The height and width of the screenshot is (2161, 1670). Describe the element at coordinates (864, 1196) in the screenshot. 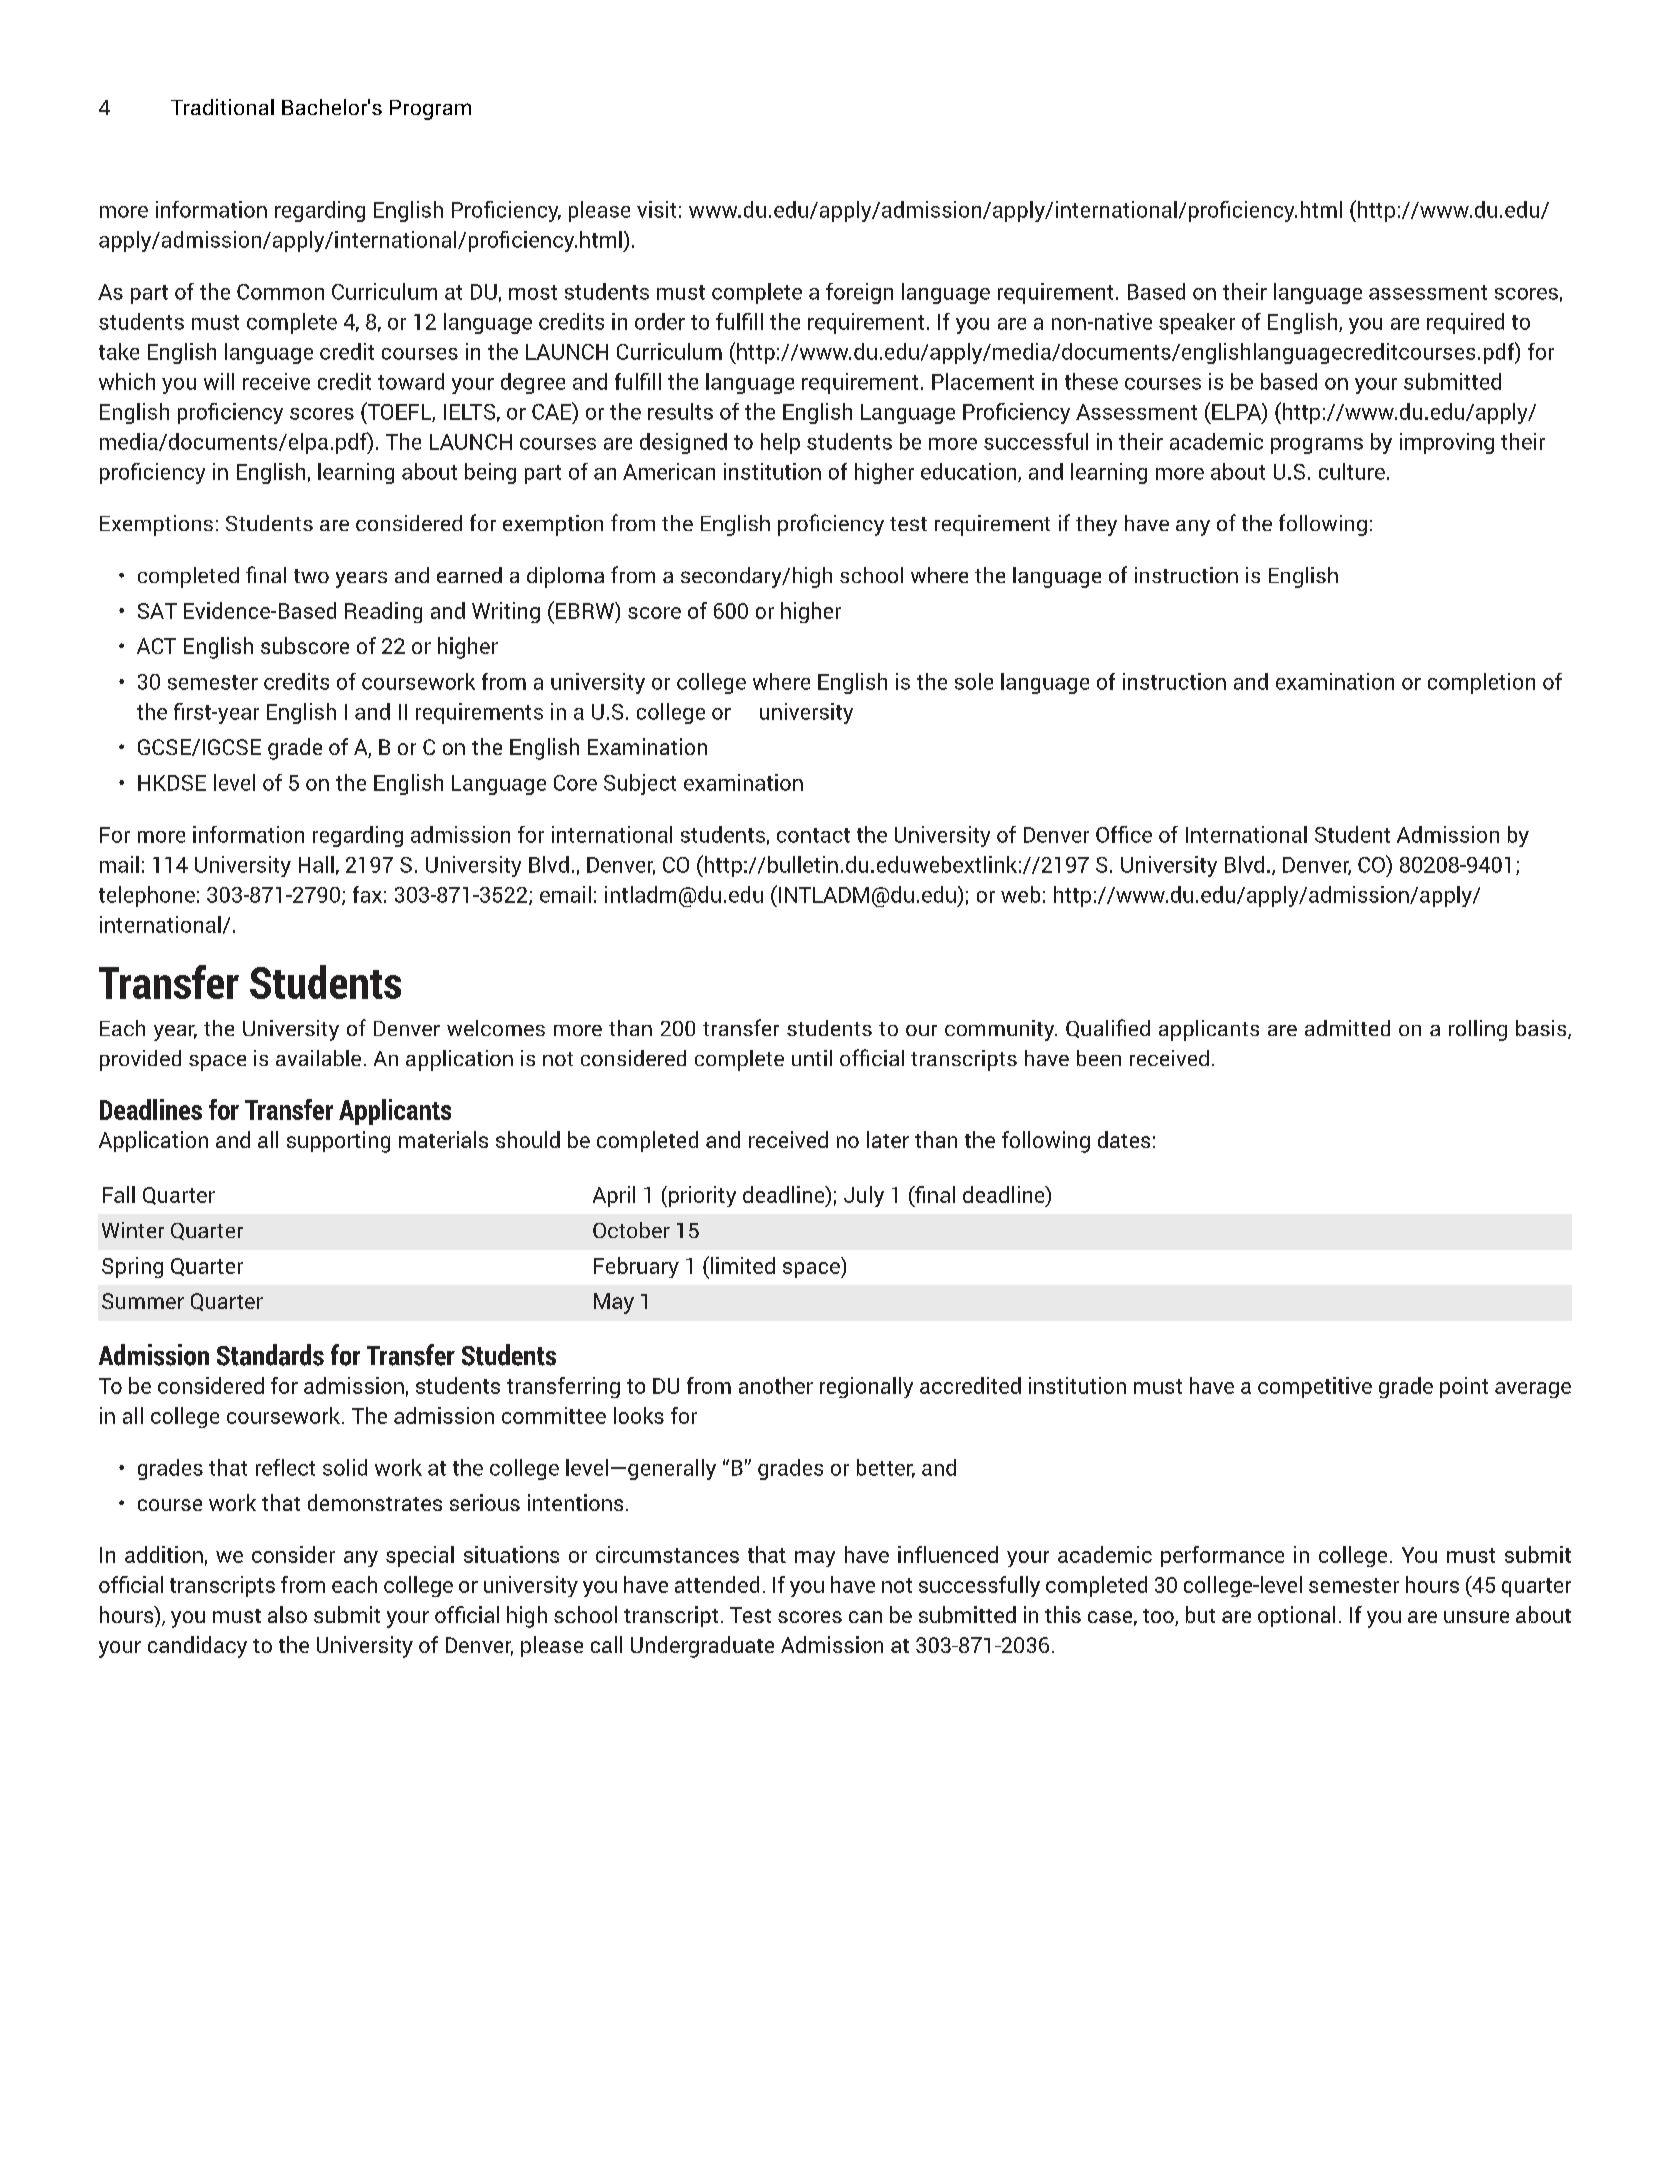

I see `July` at that location.
